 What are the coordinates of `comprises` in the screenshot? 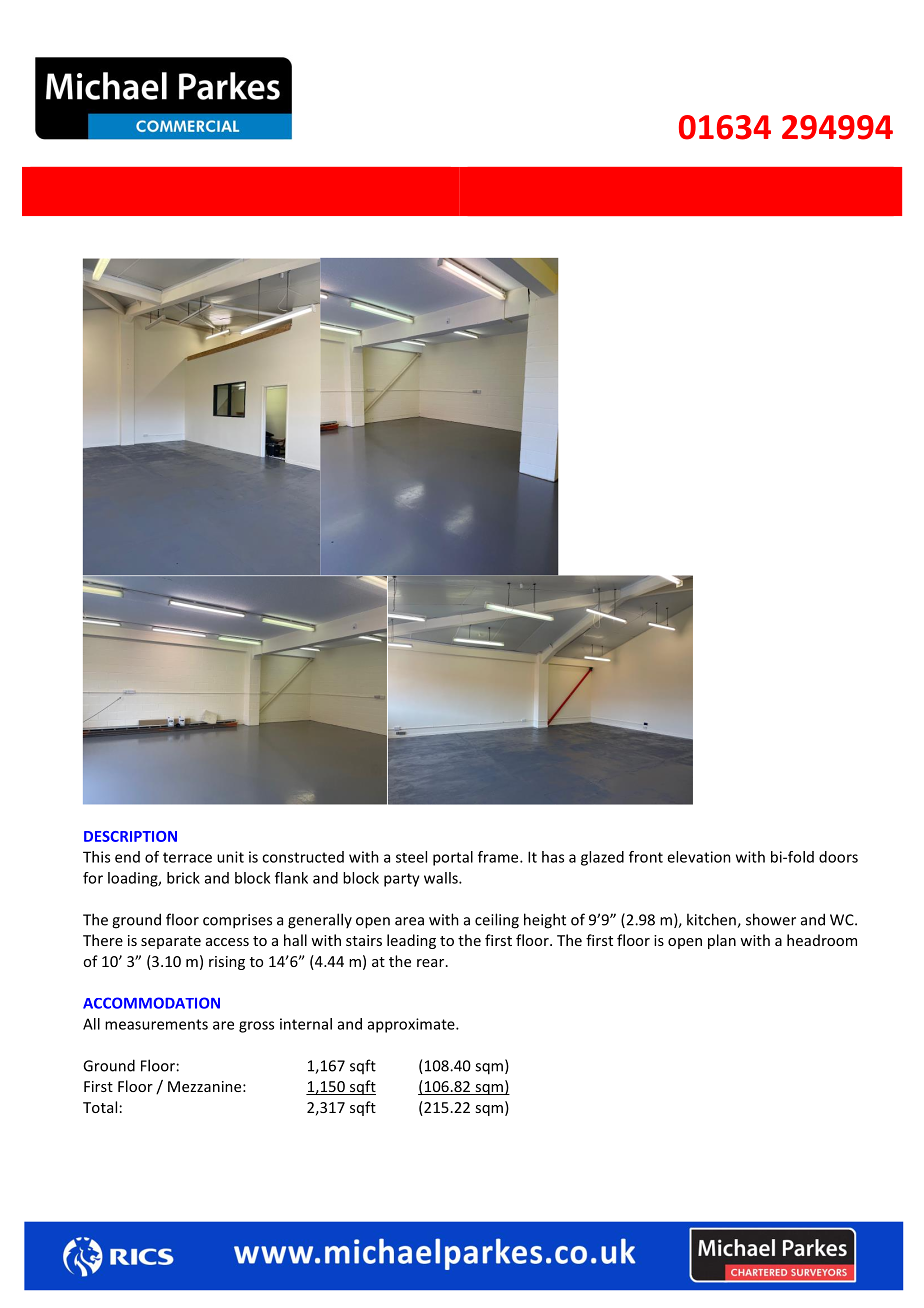 It's located at (237, 921).
